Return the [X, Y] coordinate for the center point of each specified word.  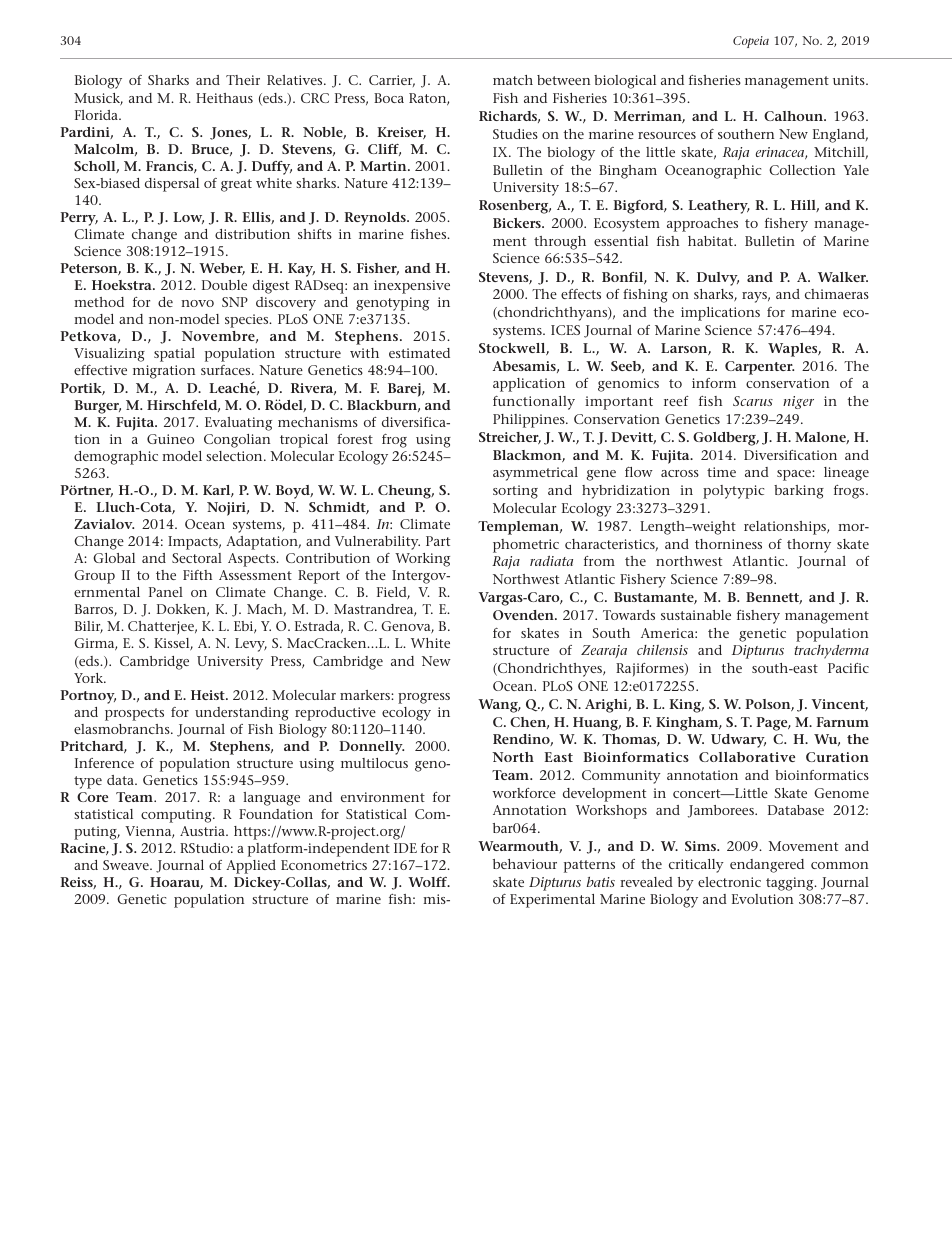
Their [243, 80]
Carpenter [759, 368]
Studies [515, 134]
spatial [174, 355]
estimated [419, 353]
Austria [203, 831]
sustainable [696, 615]
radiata [551, 561]
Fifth [197, 575]
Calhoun [794, 116]
